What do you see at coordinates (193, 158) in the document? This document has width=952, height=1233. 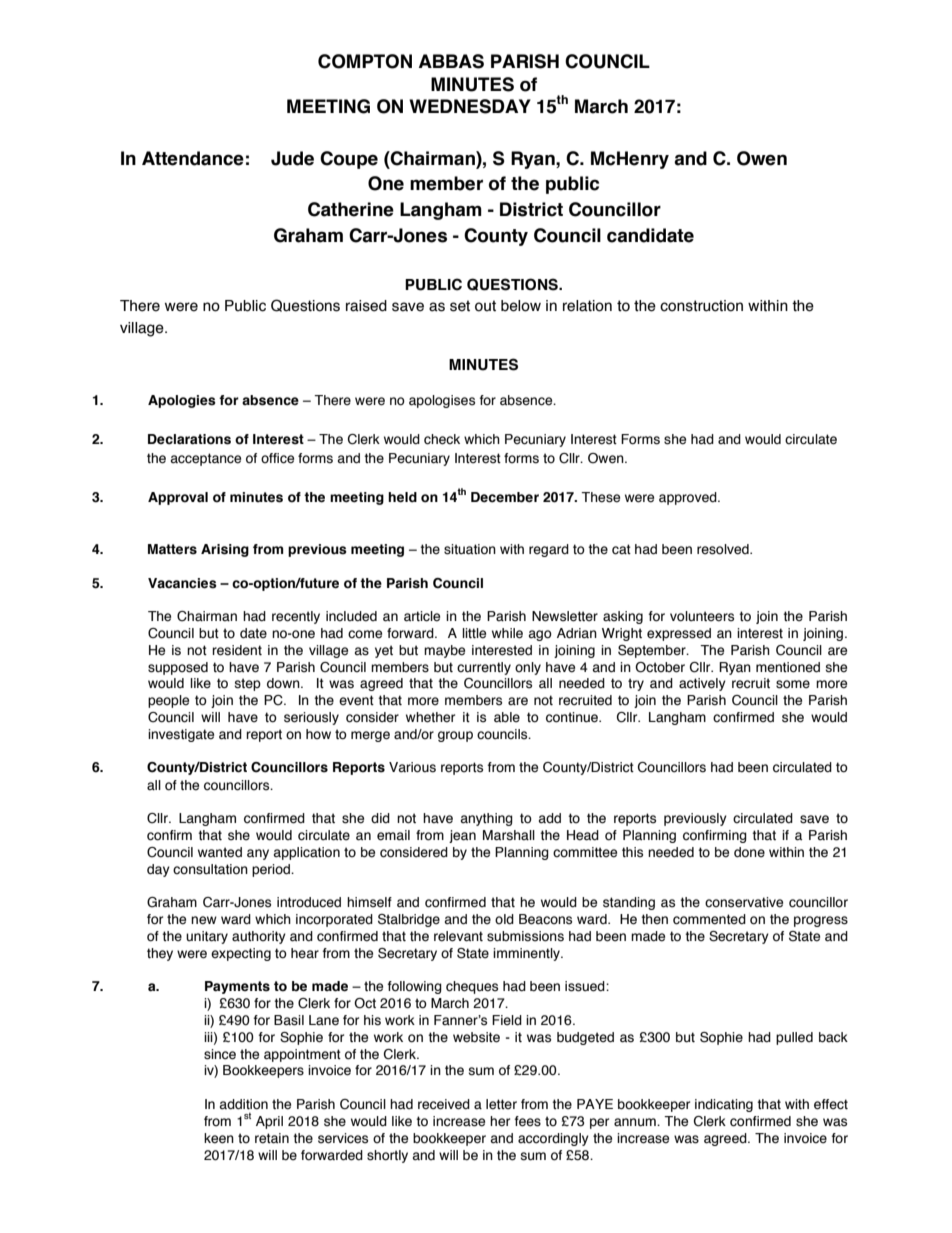 I see `Attendance` at bounding box center [193, 158].
